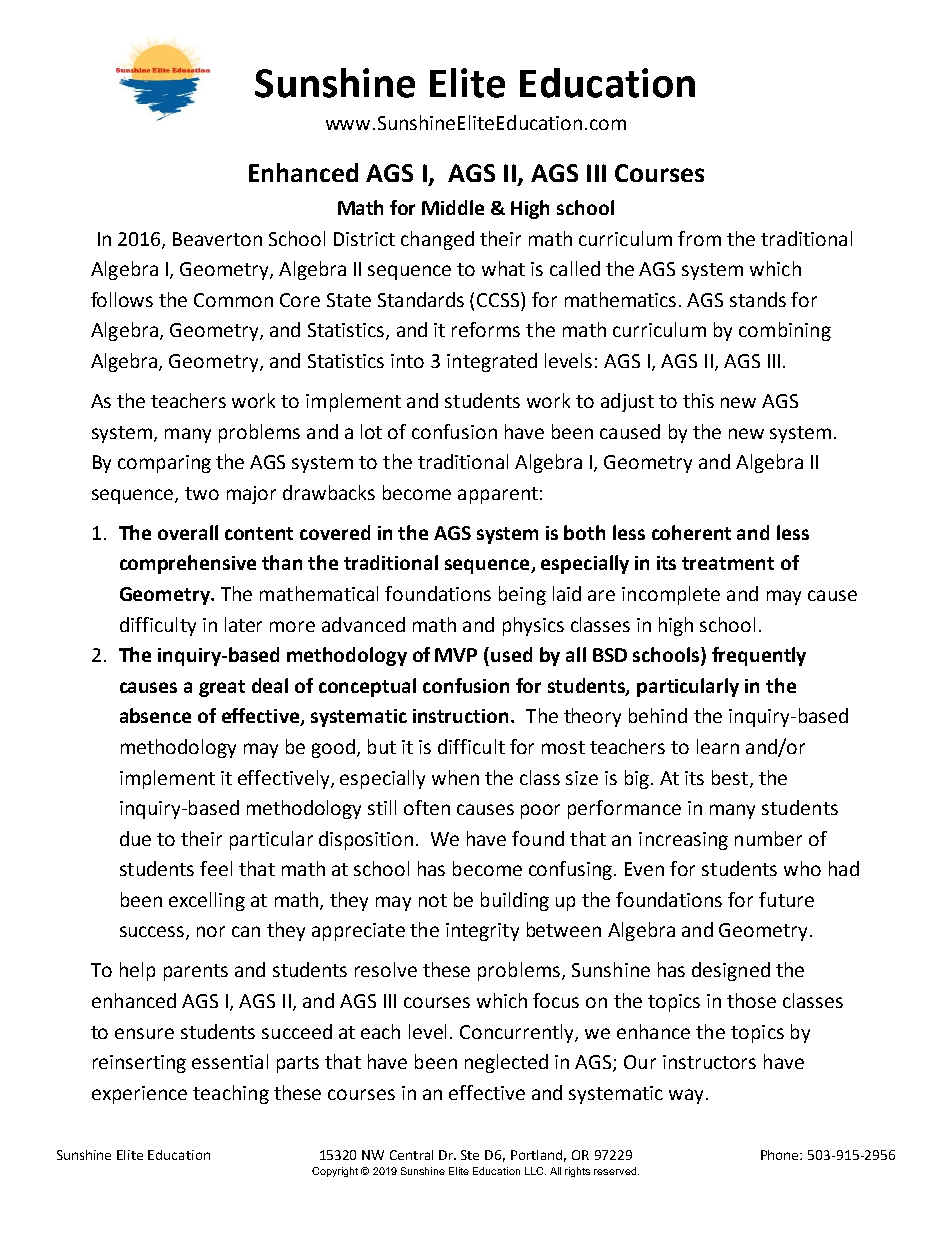 This image has height=1233, width=952. I want to click on changed, so click(437, 240).
